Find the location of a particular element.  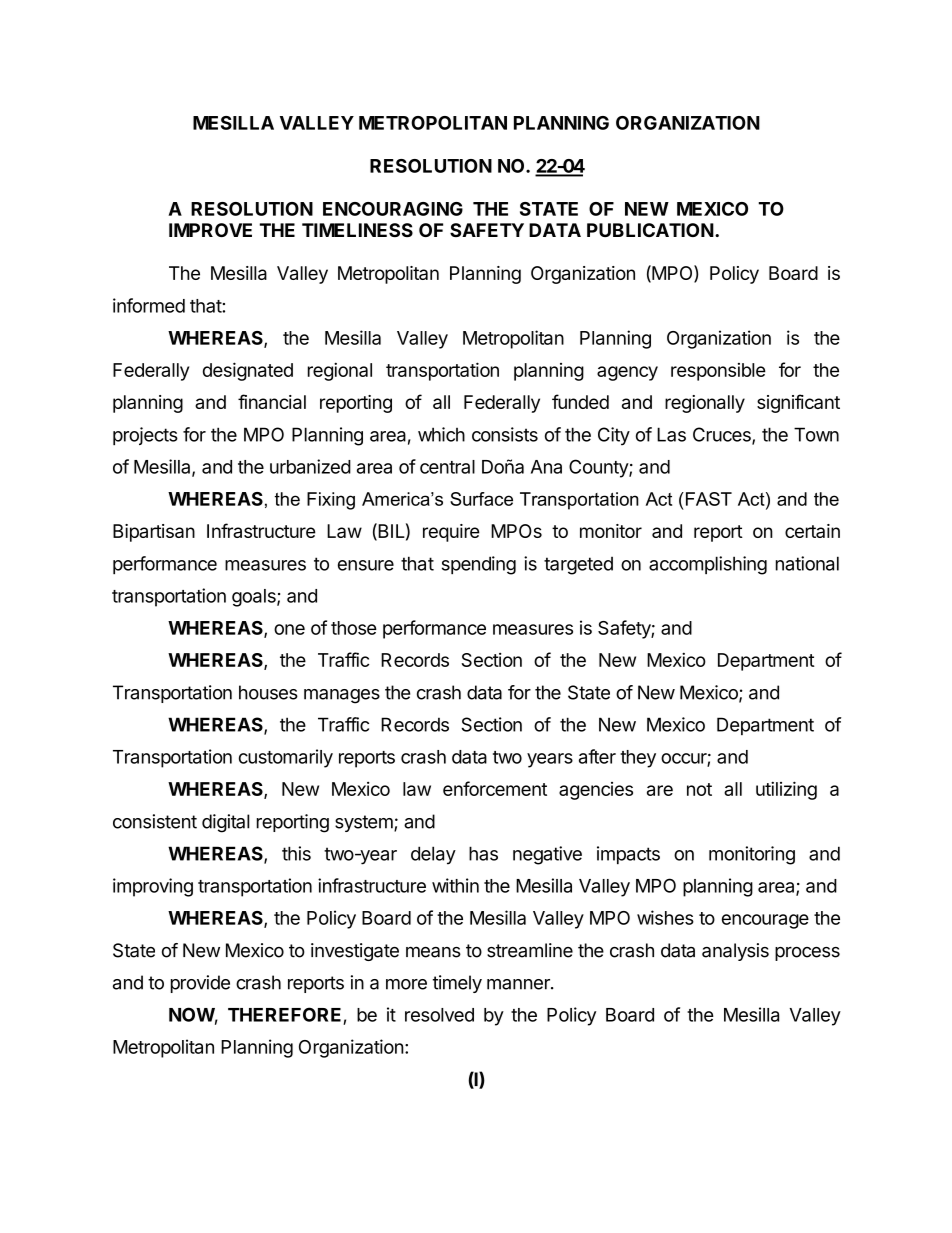

one is located at coordinates (289, 629).
